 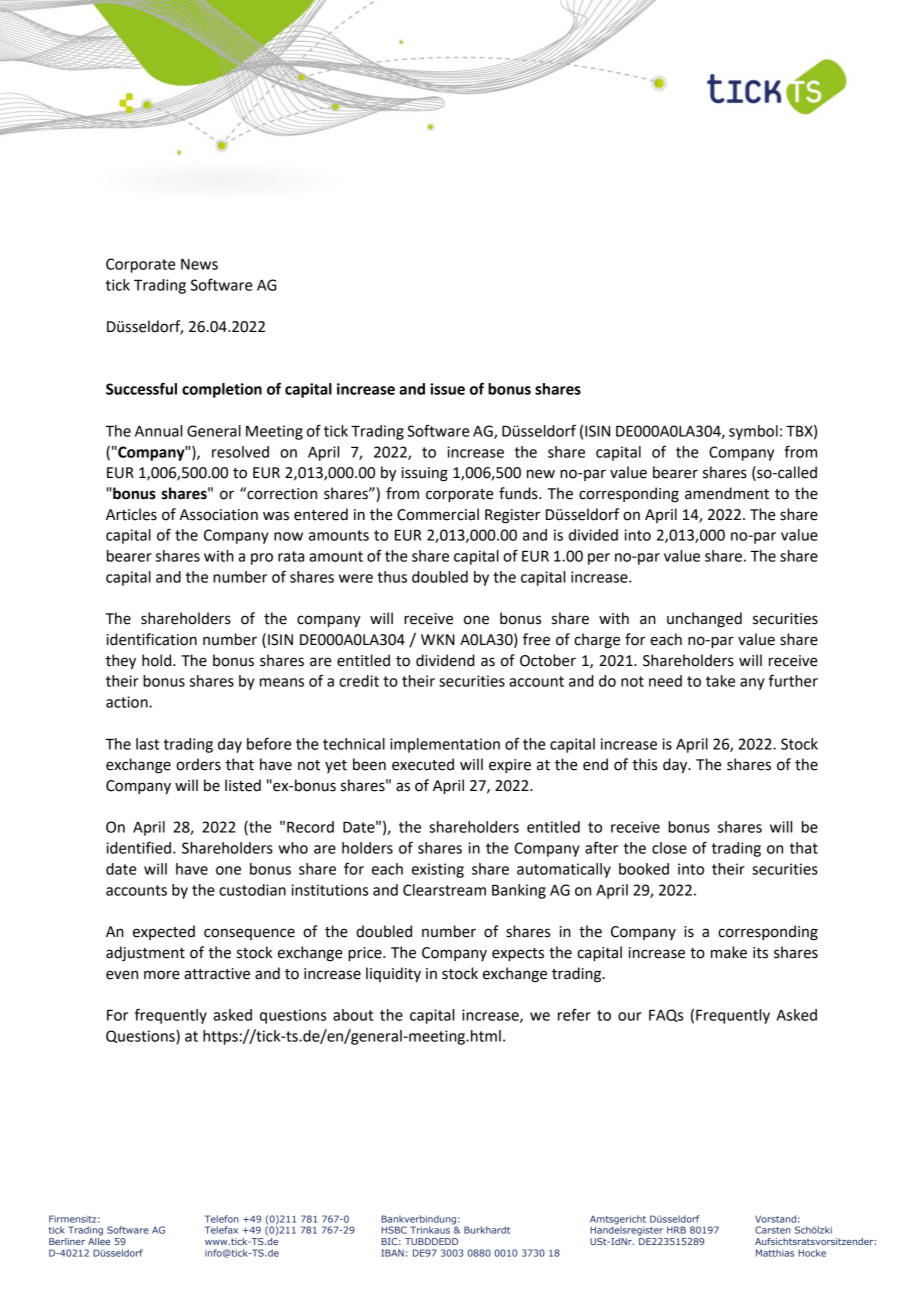 What do you see at coordinates (222, 1219) in the screenshot?
I see `Telefon` at bounding box center [222, 1219].
